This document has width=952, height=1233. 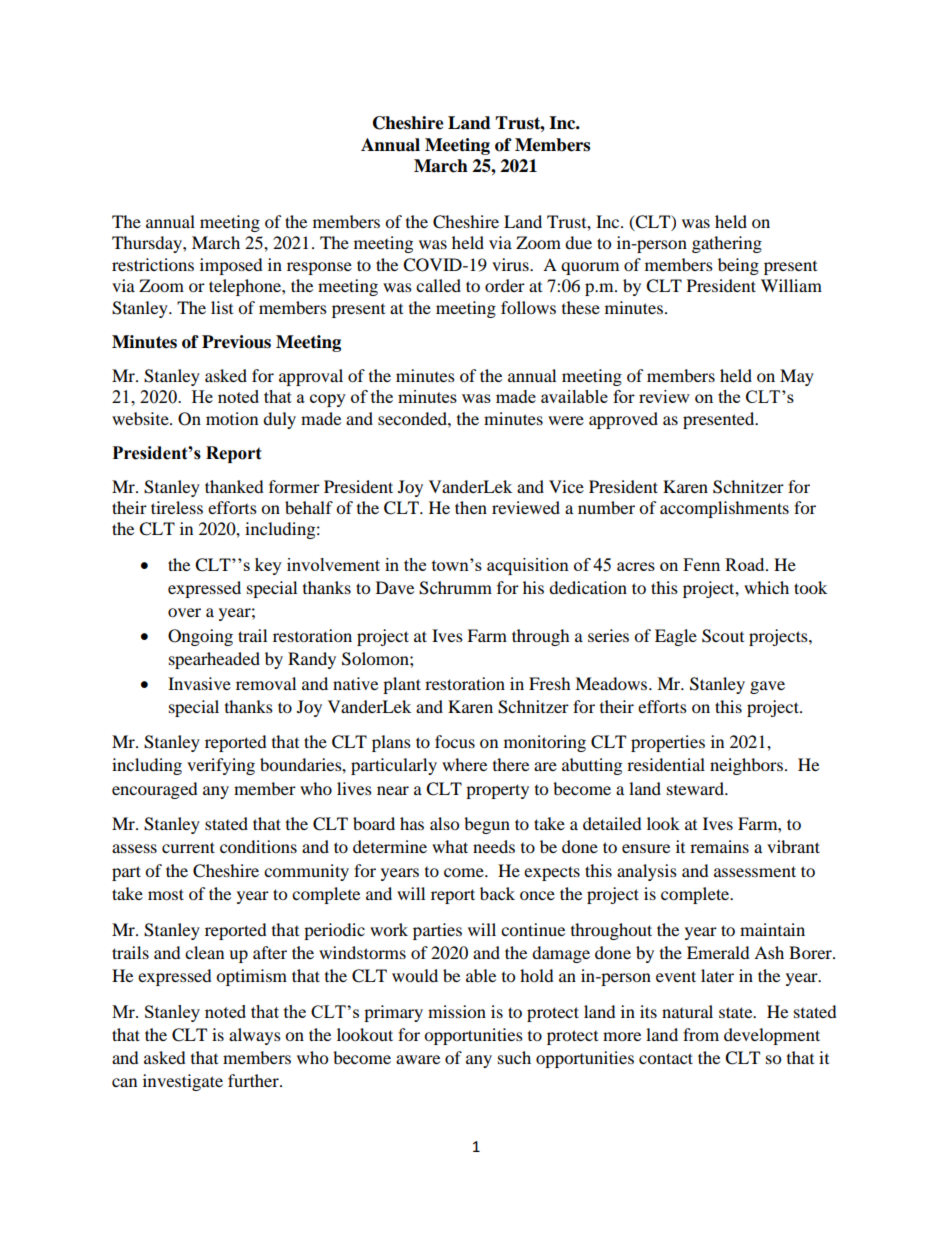 I want to click on remains, so click(x=719, y=846).
